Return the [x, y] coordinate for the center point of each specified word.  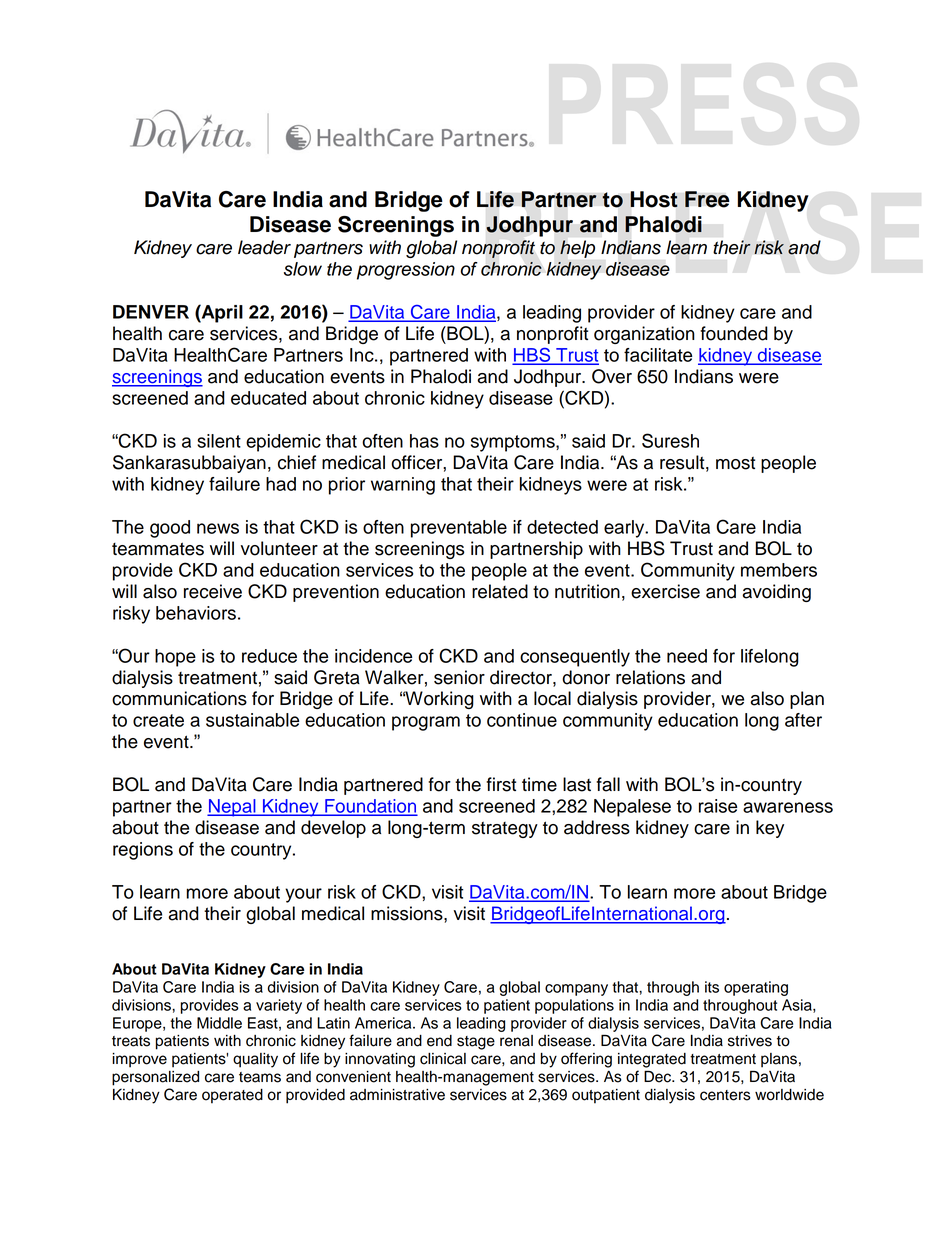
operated [232, 1096]
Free [707, 199]
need [687, 656]
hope [175, 658]
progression [406, 271]
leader [264, 247]
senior [459, 677]
